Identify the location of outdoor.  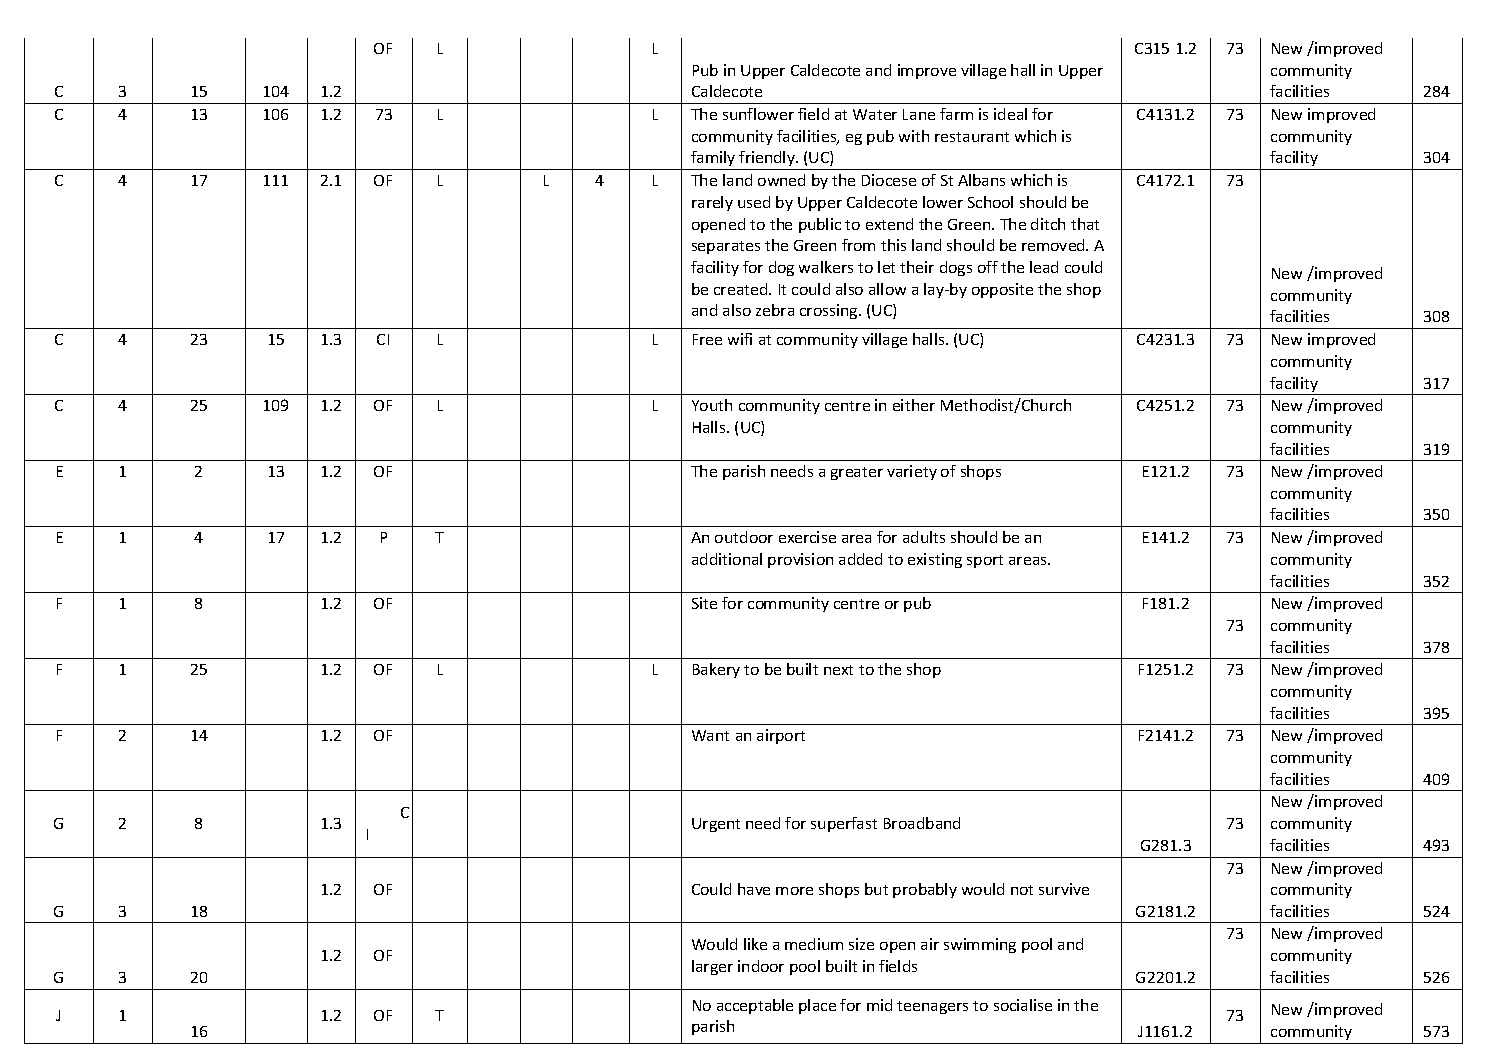
(744, 537).
